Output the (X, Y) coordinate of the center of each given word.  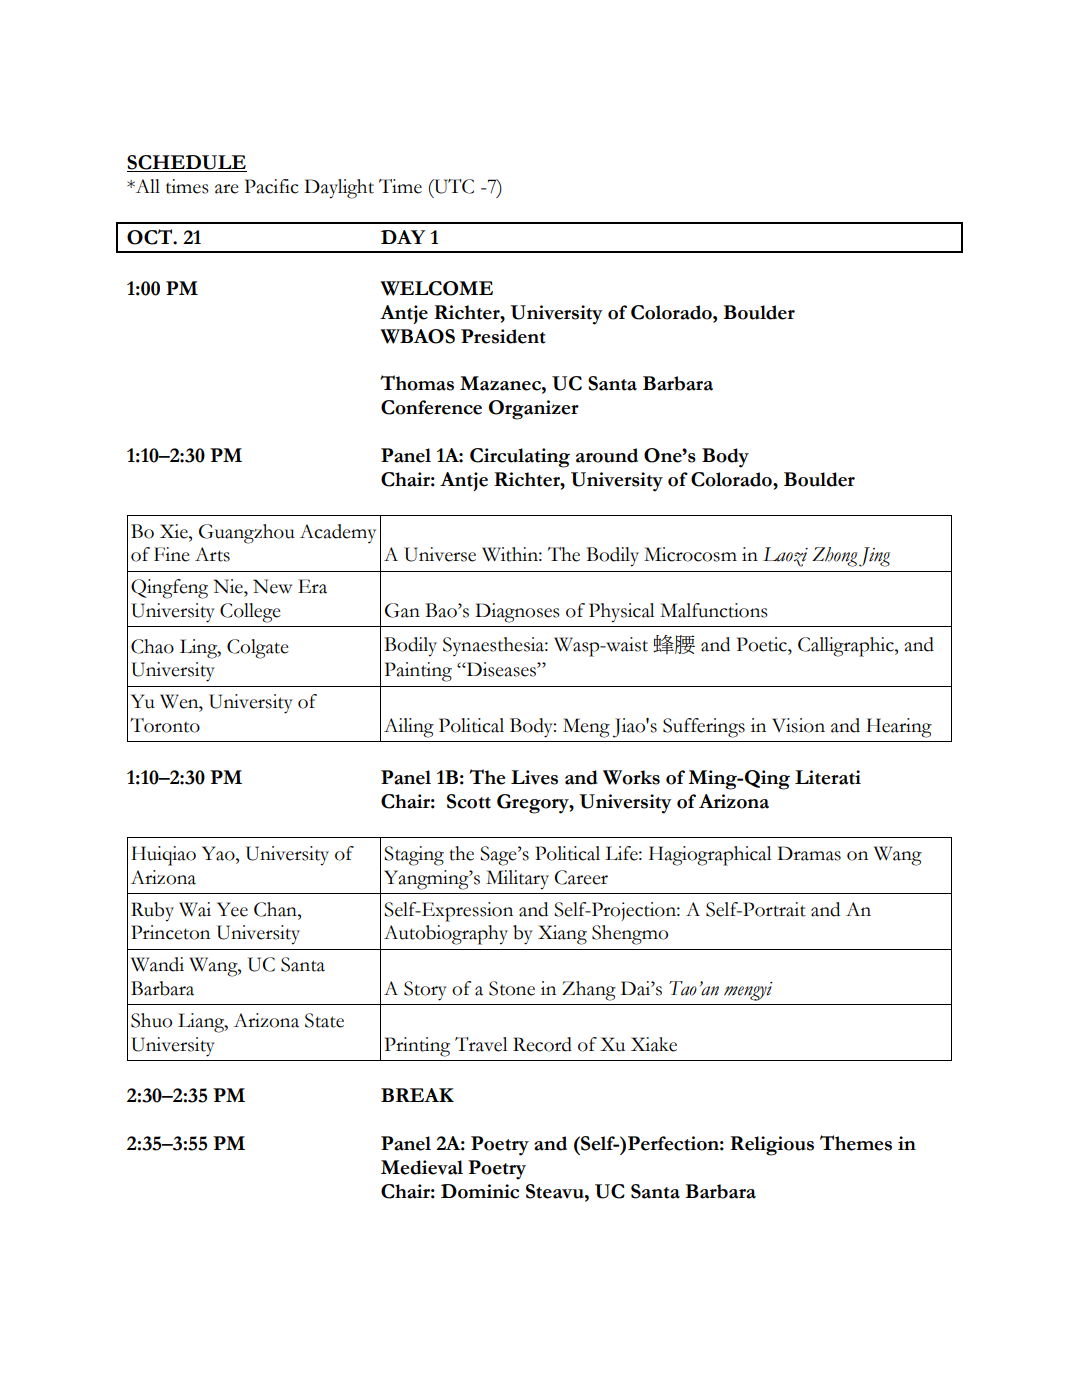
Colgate (258, 649)
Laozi (785, 557)
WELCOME (436, 288)
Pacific (272, 186)
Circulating (520, 458)
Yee (232, 909)
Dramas (809, 853)
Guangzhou (247, 534)
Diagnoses (517, 613)
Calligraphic (847, 647)
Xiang (562, 935)
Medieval (422, 1167)
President (503, 336)
